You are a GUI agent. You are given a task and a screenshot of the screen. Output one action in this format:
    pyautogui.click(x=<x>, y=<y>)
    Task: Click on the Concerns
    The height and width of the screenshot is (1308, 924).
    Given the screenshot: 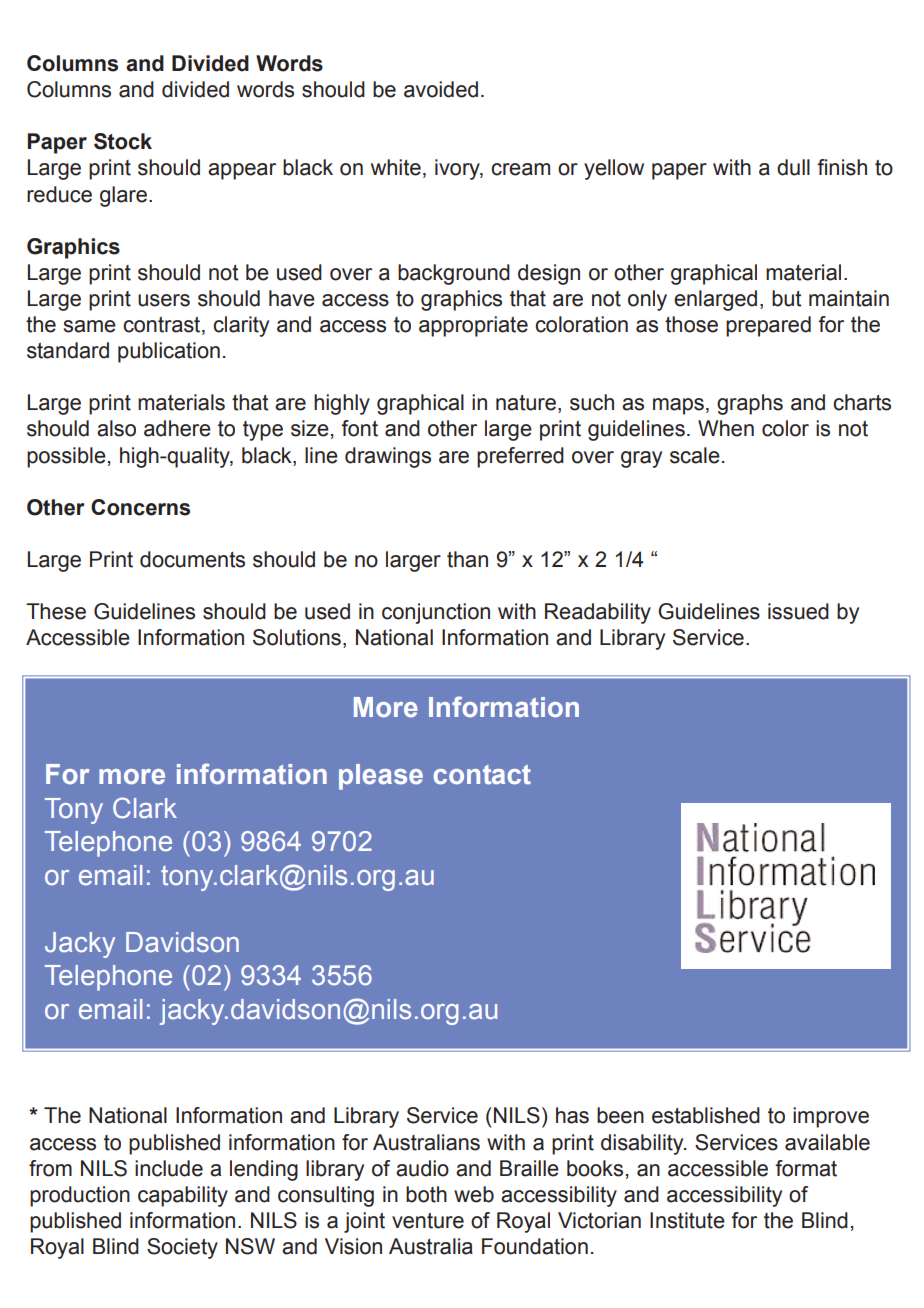 What is the action you would take?
    pyautogui.click(x=140, y=507)
